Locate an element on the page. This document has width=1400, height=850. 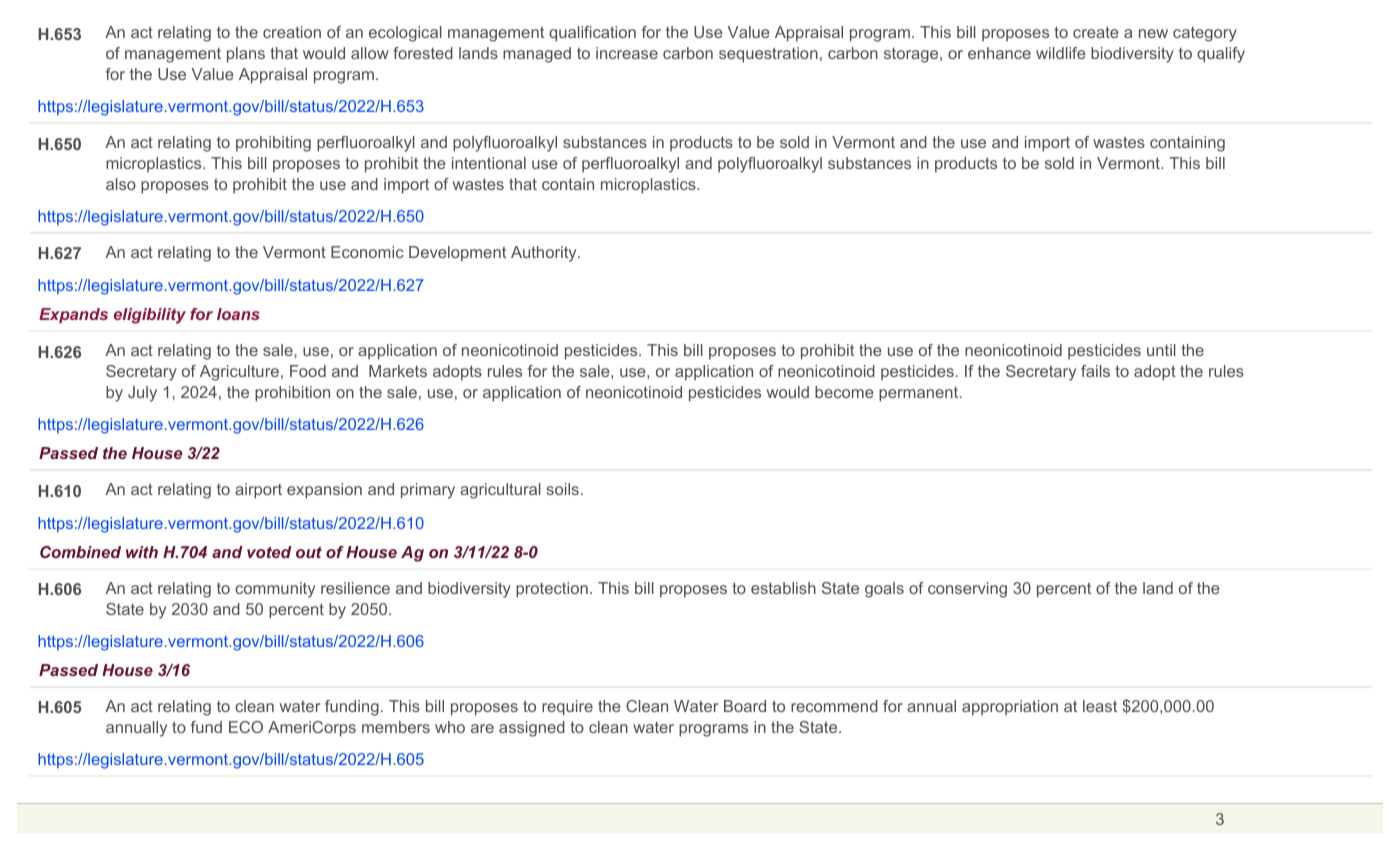
wildlife is located at coordinates (1061, 53).
